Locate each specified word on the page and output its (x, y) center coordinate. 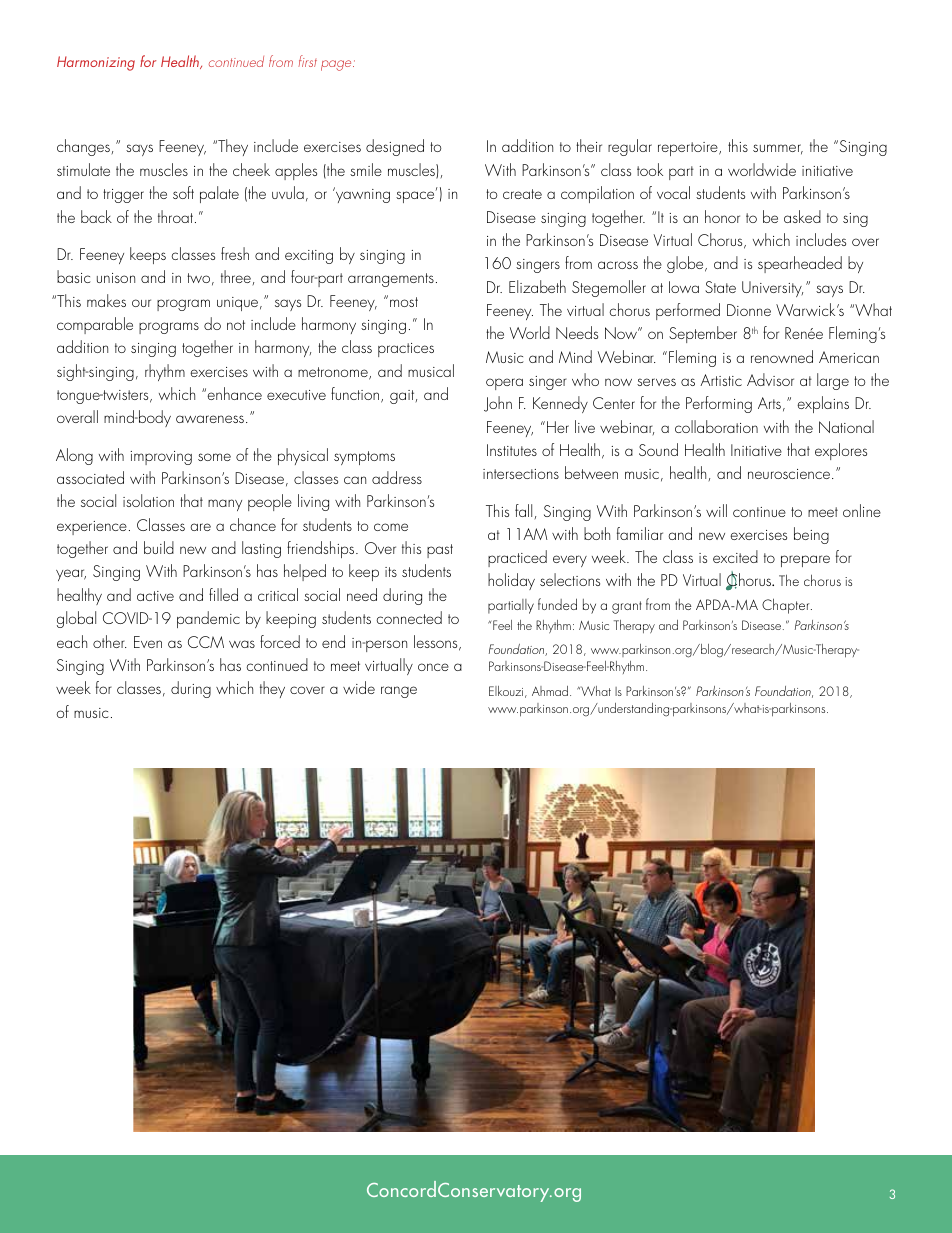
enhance (234, 393)
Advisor (770, 379)
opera (504, 384)
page (337, 65)
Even (148, 642)
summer (778, 149)
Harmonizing (96, 63)
